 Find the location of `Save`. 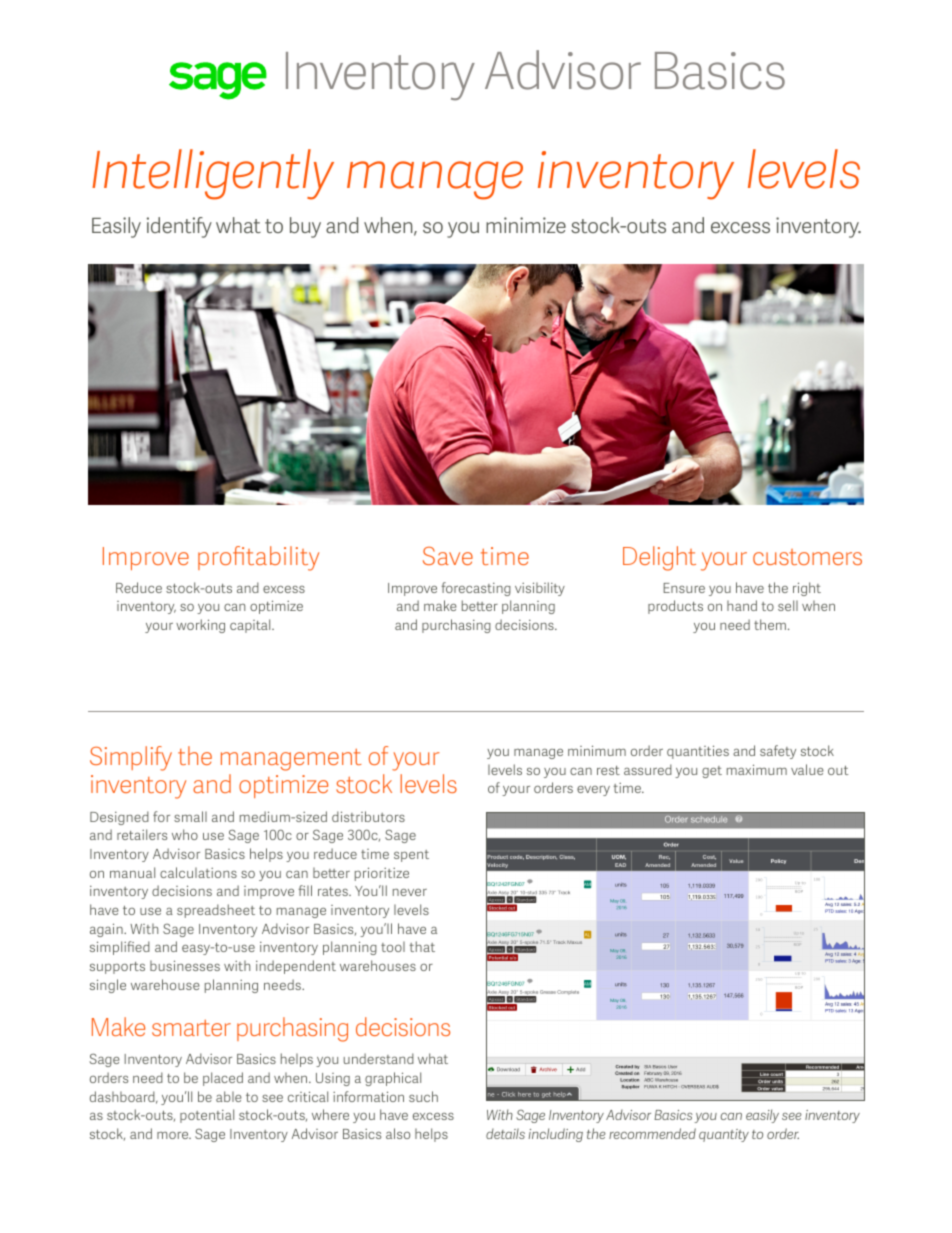

Save is located at coordinates (448, 556).
